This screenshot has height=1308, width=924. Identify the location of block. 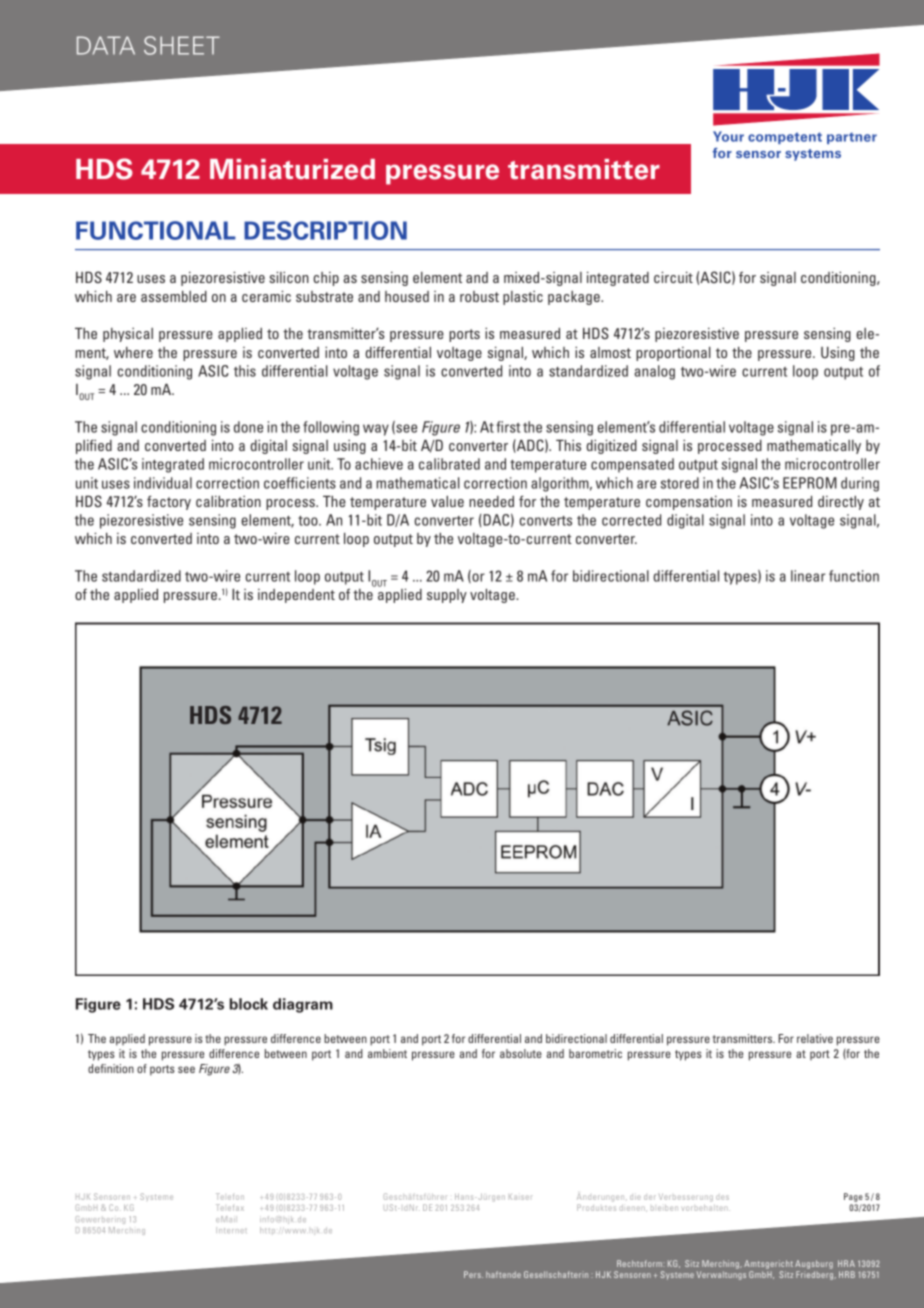
(249, 1004).
